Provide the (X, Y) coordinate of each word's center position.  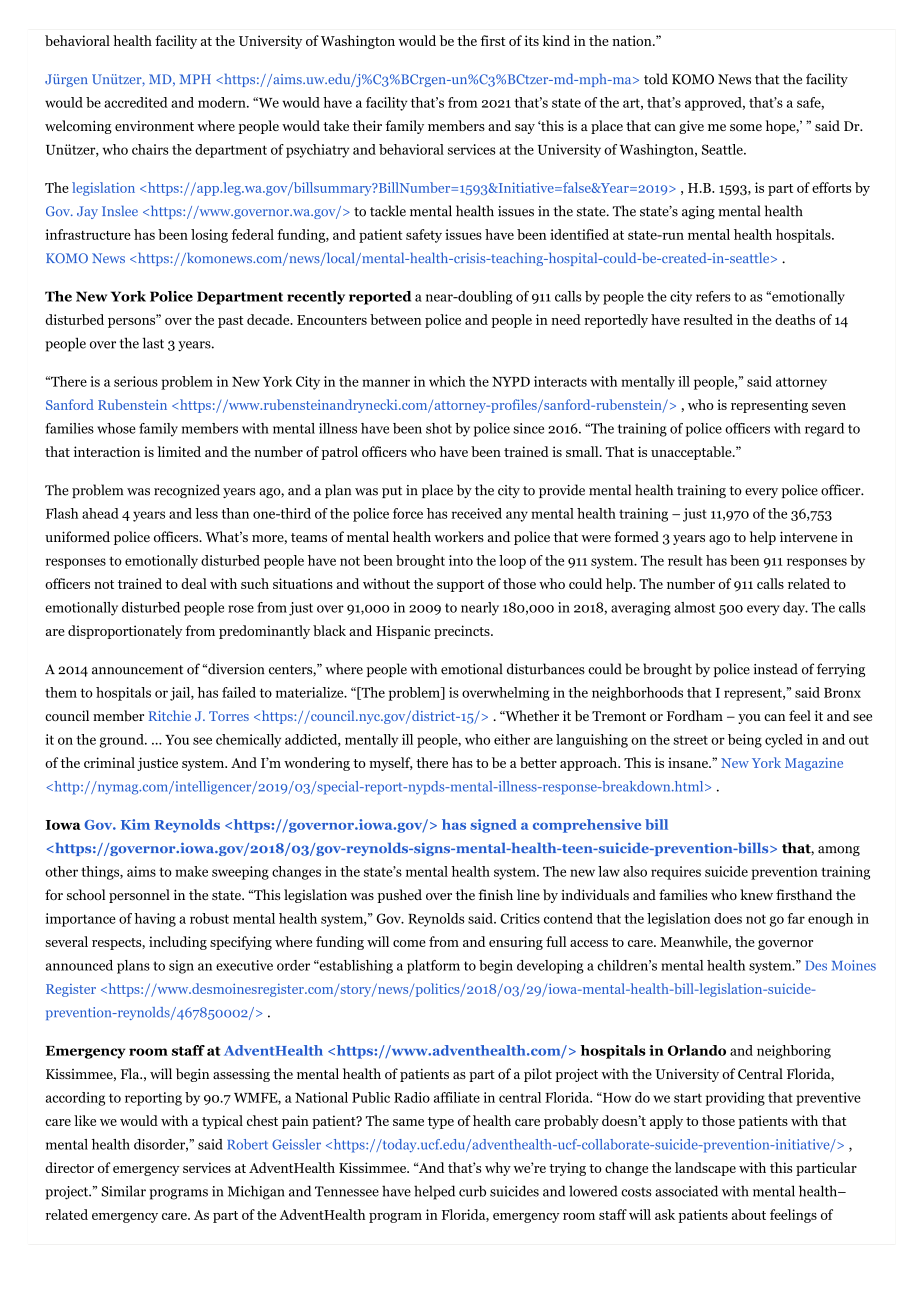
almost (694, 607)
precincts (463, 632)
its (531, 40)
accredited (136, 102)
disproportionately (125, 632)
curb (472, 1191)
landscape (705, 1169)
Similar (123, 1191)
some (746, 127)
